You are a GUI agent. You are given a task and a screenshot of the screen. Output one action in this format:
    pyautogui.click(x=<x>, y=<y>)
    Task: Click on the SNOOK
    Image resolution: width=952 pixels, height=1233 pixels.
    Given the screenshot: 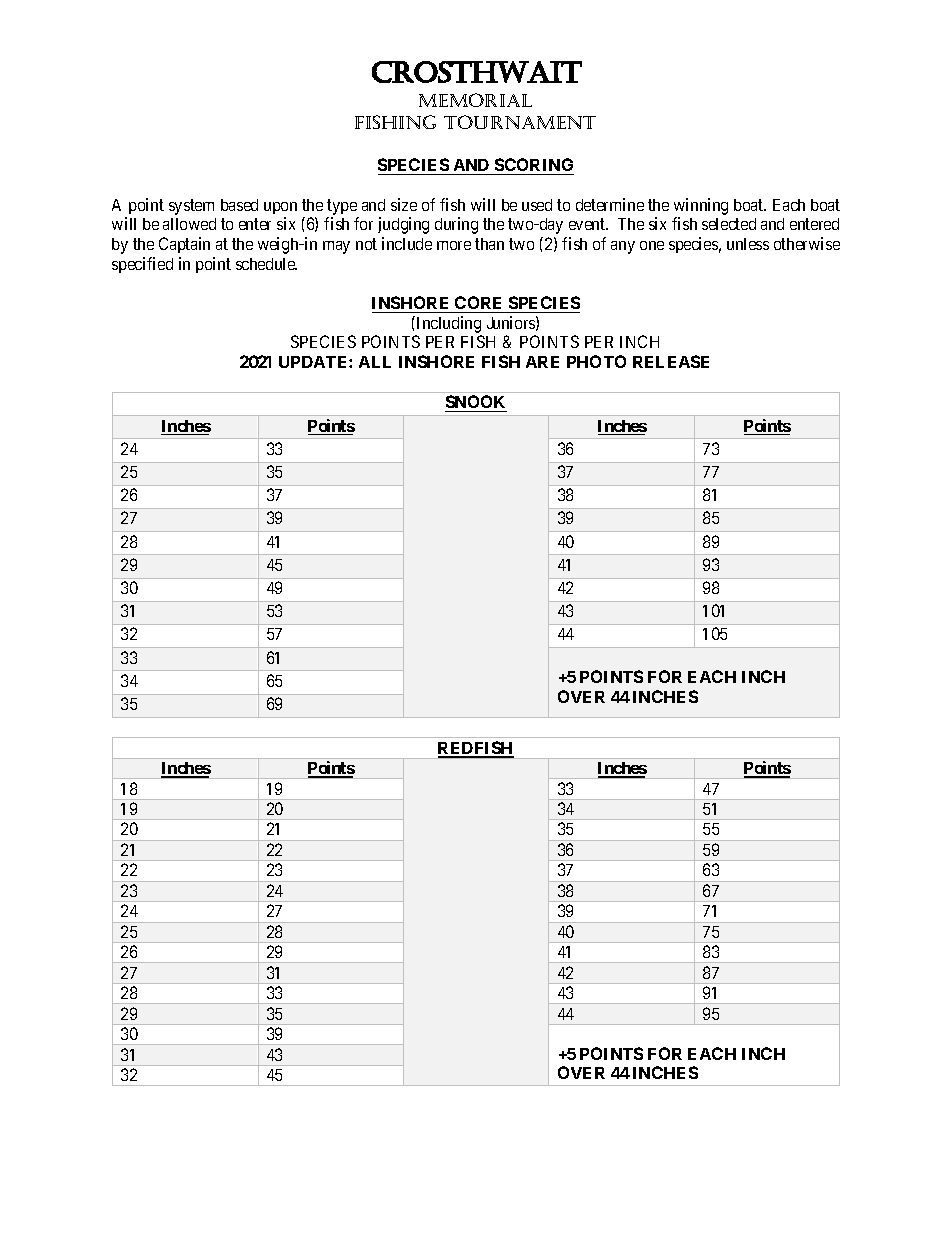 What is the action you would take?
    pyautogui.click(x=476, y=403)
